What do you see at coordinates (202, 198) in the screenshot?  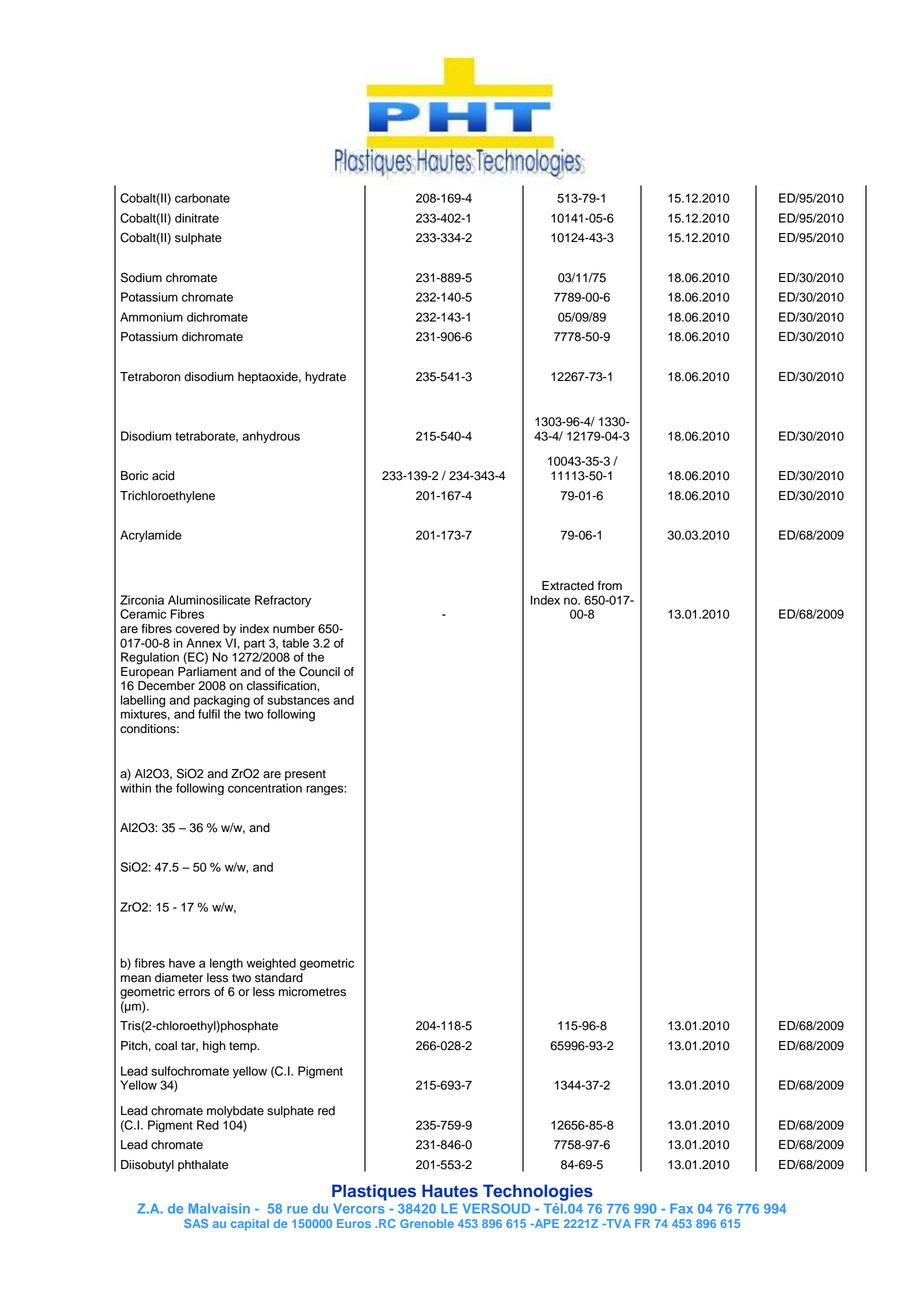 I see `carbonate` at bounding box center [202, 198].
